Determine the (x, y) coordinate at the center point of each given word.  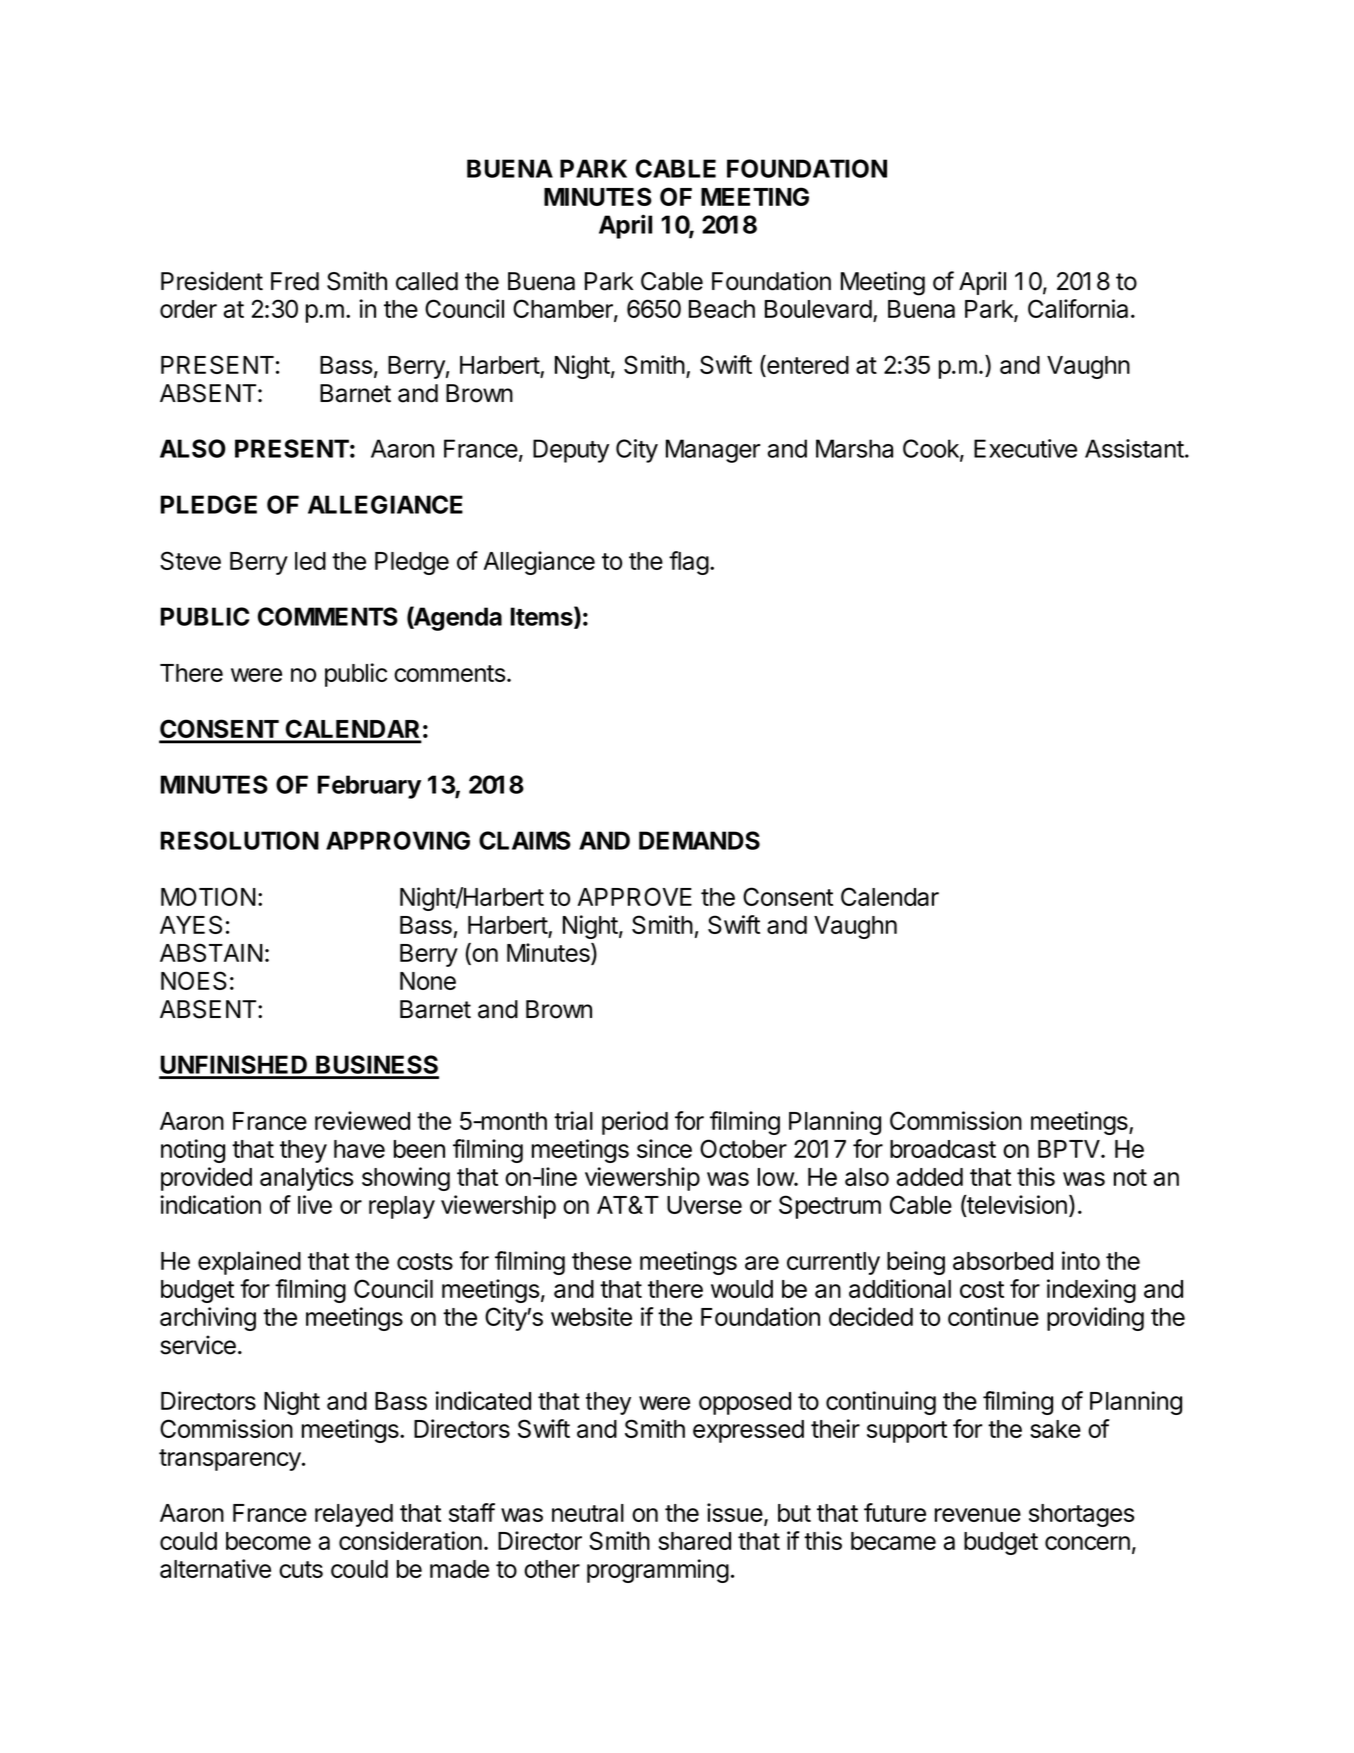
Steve (190, 560)
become (268, 1541)
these (602, 1261)
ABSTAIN (211, 952)
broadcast (943, 1149)
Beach (722, 309)
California (1078, 308)
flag (689, 563)
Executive (1025, 448)
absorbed (1003, 1261)
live (315, 1204)
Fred (295, 281)
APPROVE (634, 896)
